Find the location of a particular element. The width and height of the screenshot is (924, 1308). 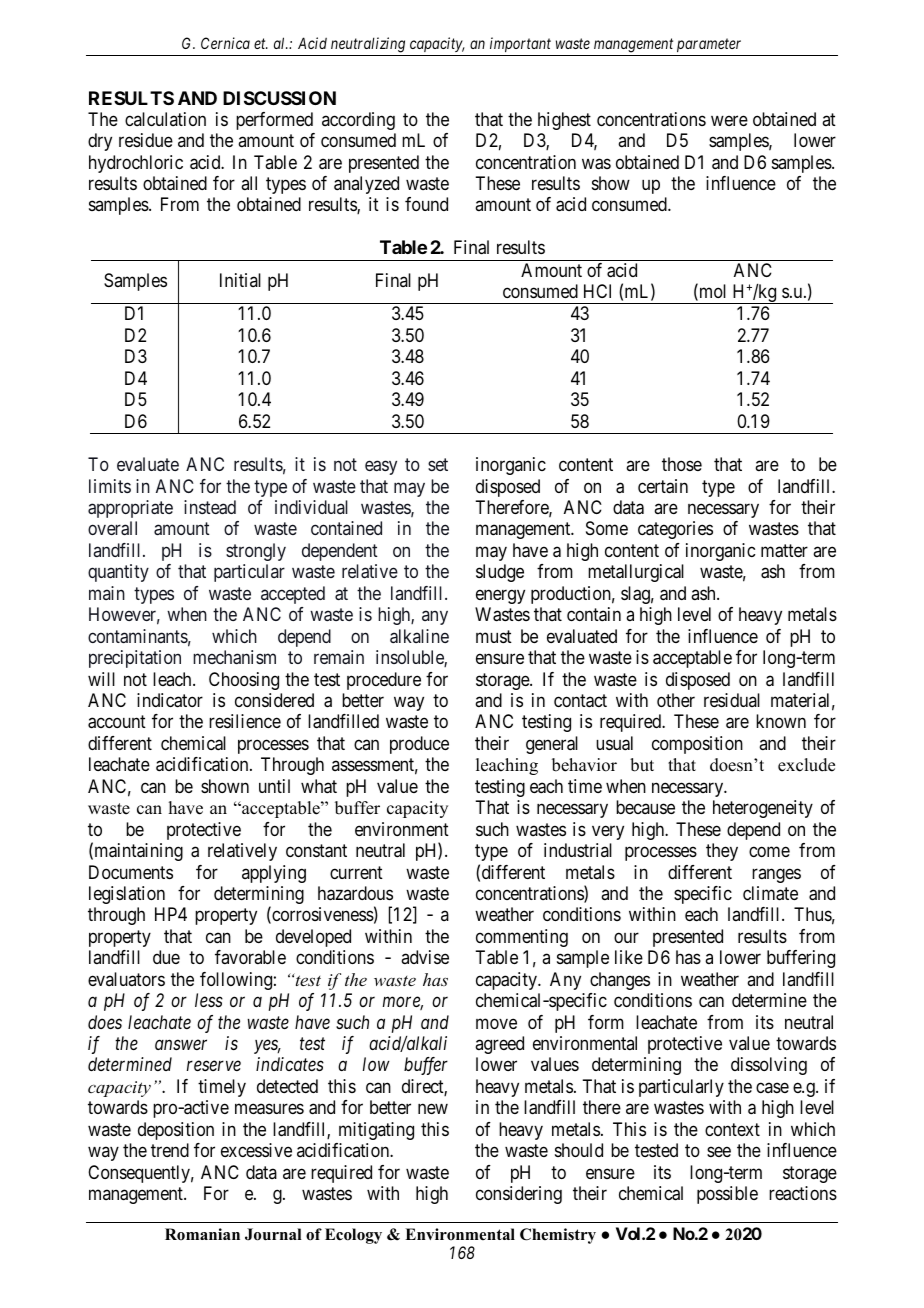

Documents is located at coordinates (131, 872).
